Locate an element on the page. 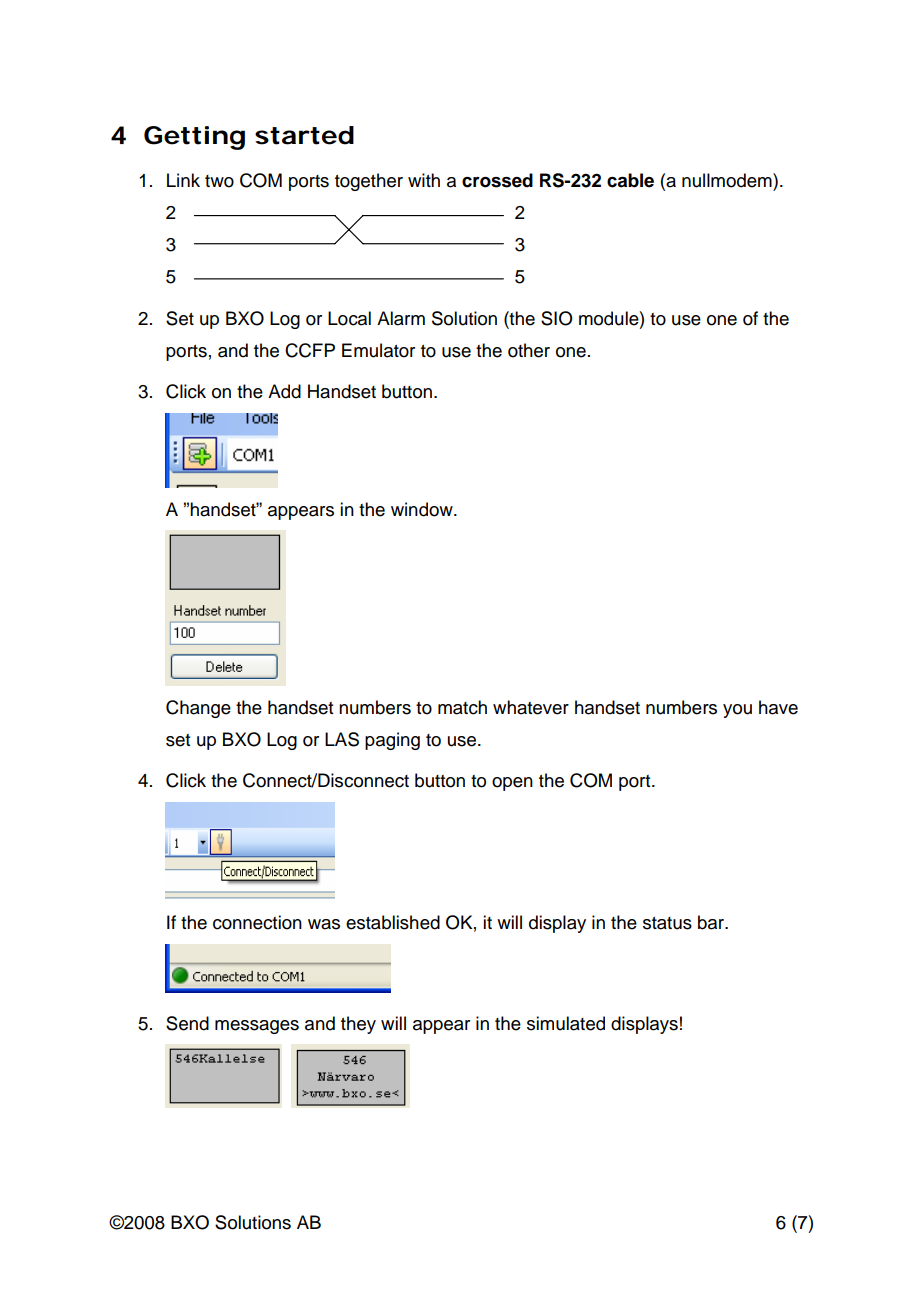 The height and width of the document is (1308, 924). messages is located at coordinates (257, 1027).
